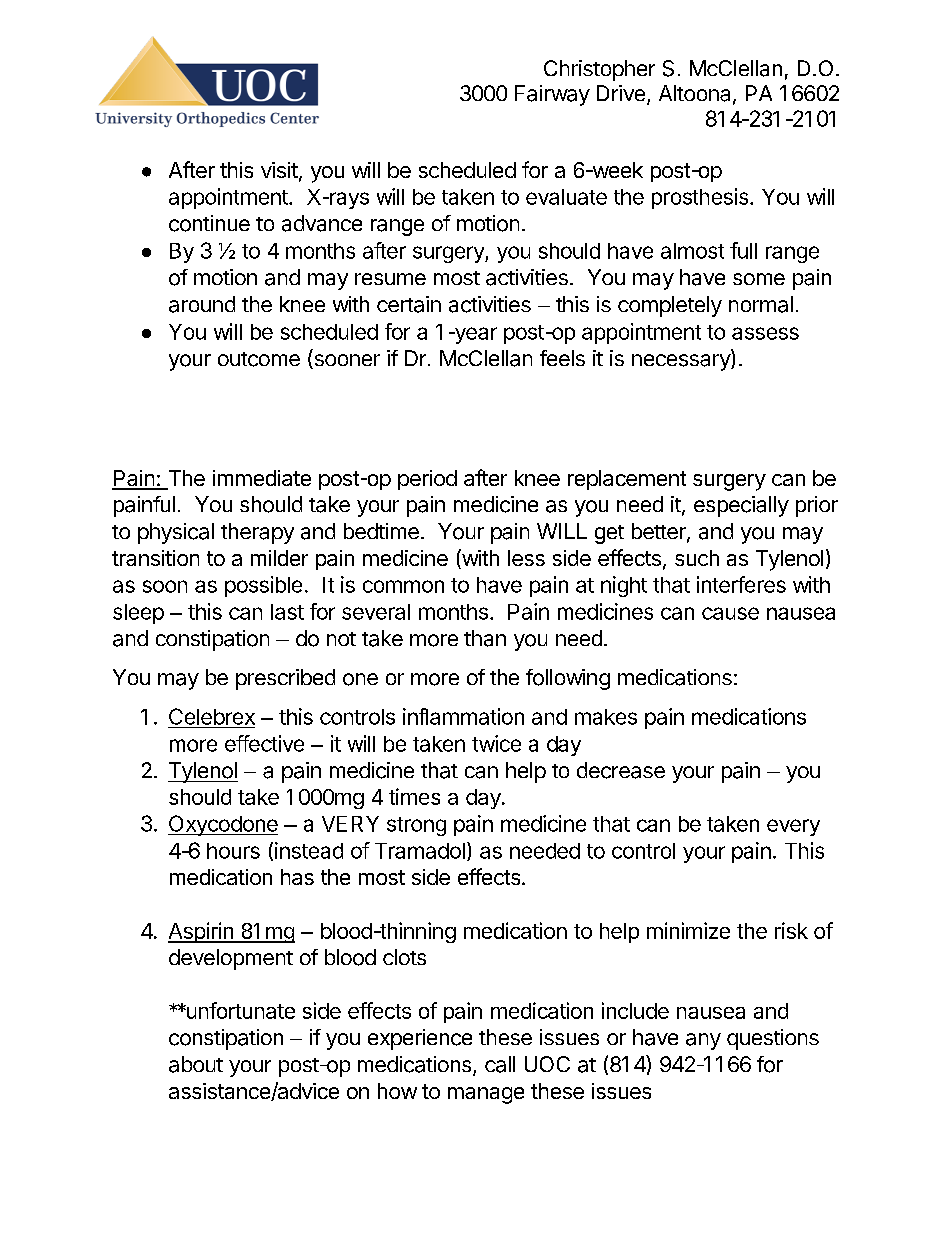 This page has width=952, height=1233. Describe the element at coordinates (279, 170) in the page. I see `visit` at that location.
